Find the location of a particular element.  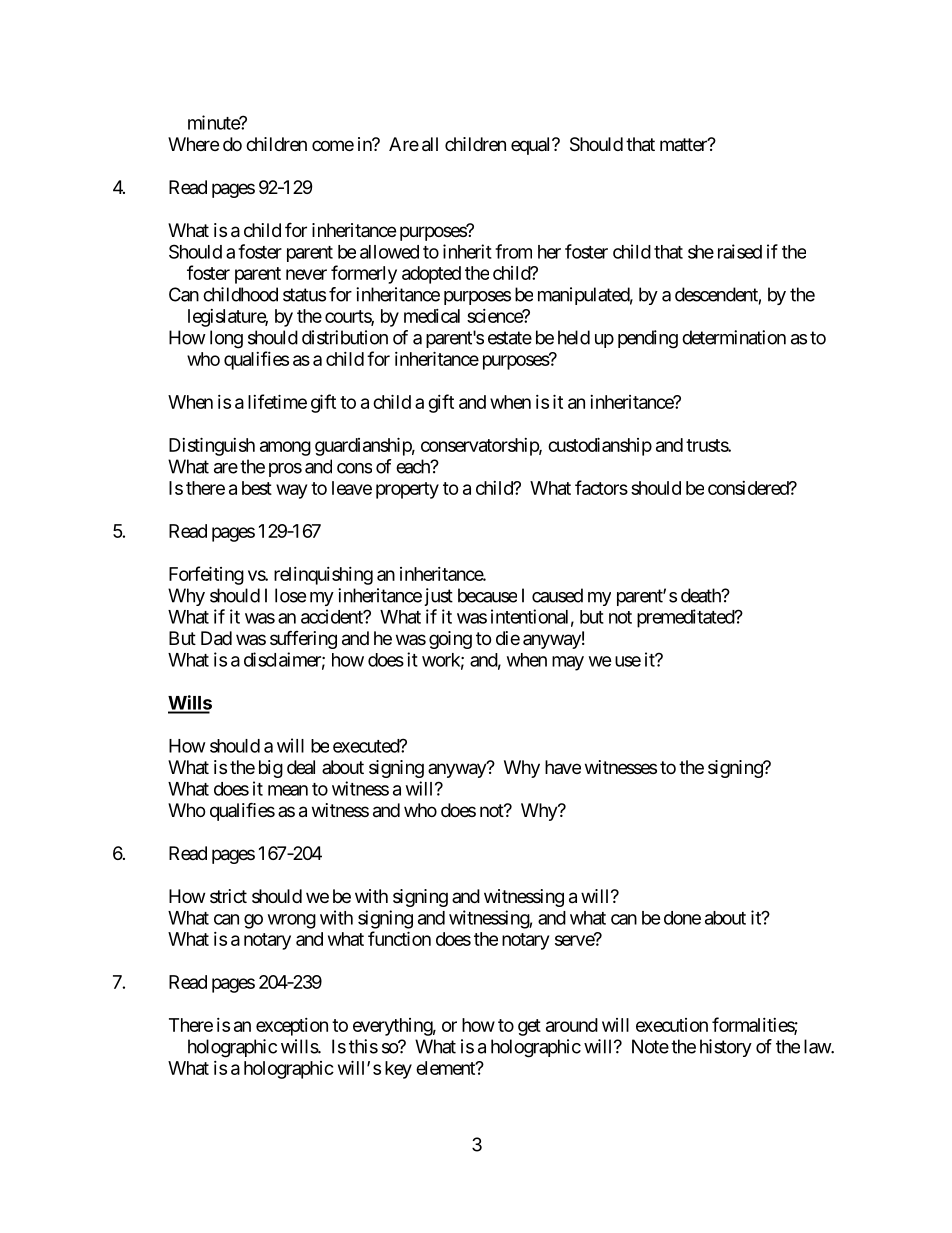

equal is located at coordinates (532, 146).
